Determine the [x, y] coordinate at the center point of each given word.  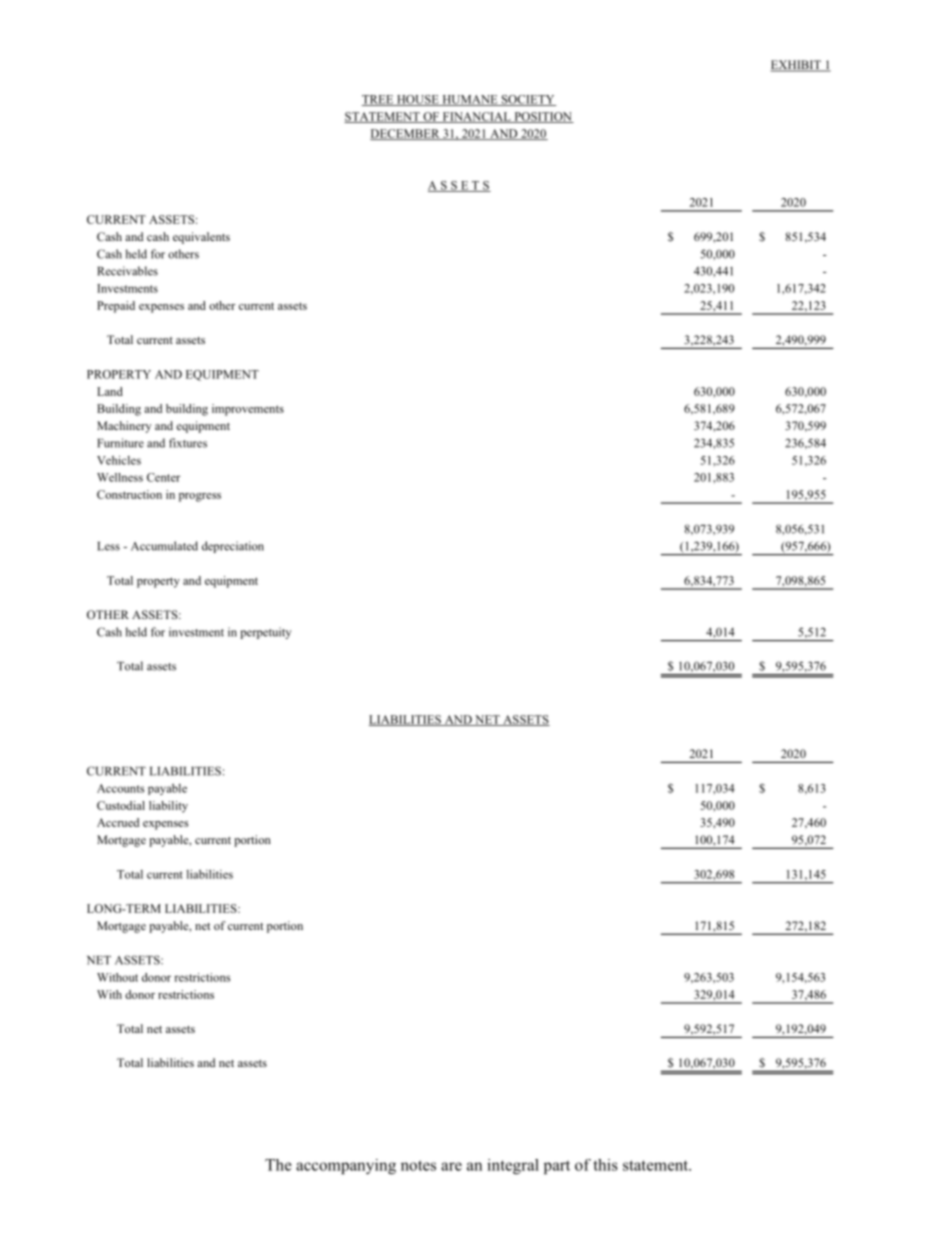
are [451, 1166]
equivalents [201, 238]
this [605, 1165]
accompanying [346, 1166]
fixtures [188, 443]
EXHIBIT [797, 66]
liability [168, 807]
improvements [248, 410]
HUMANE [470, 100]
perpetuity [265, 633]
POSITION [543, 117]
